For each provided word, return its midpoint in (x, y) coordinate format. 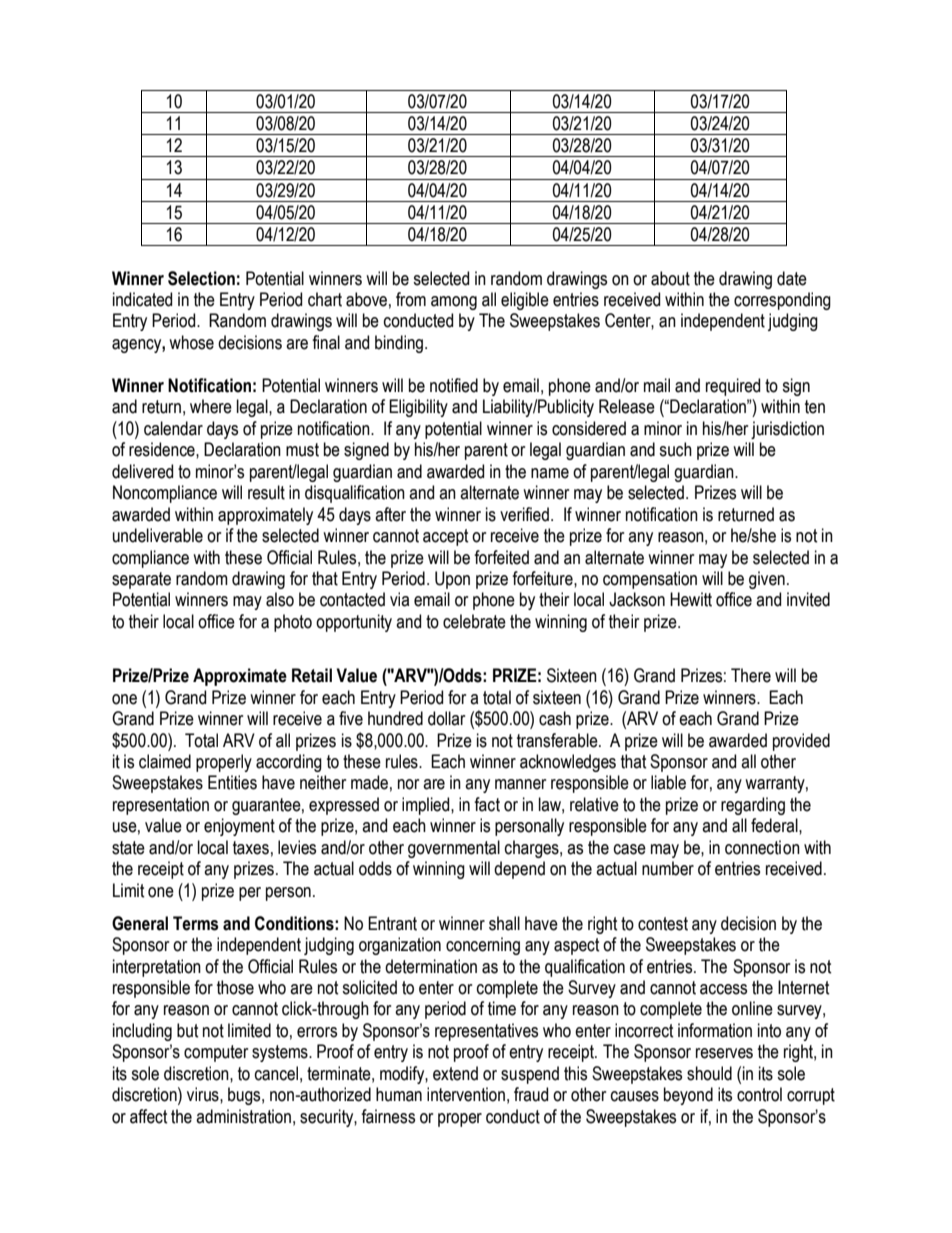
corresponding (782, 301)
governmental (454, 849)
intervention (466, 1094)
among (454, 303)
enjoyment (239, 827)
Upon (452, 580)
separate (141, 580)
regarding (753, 806)
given (767, 580)
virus (204, 1094)
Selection (201, 278)
